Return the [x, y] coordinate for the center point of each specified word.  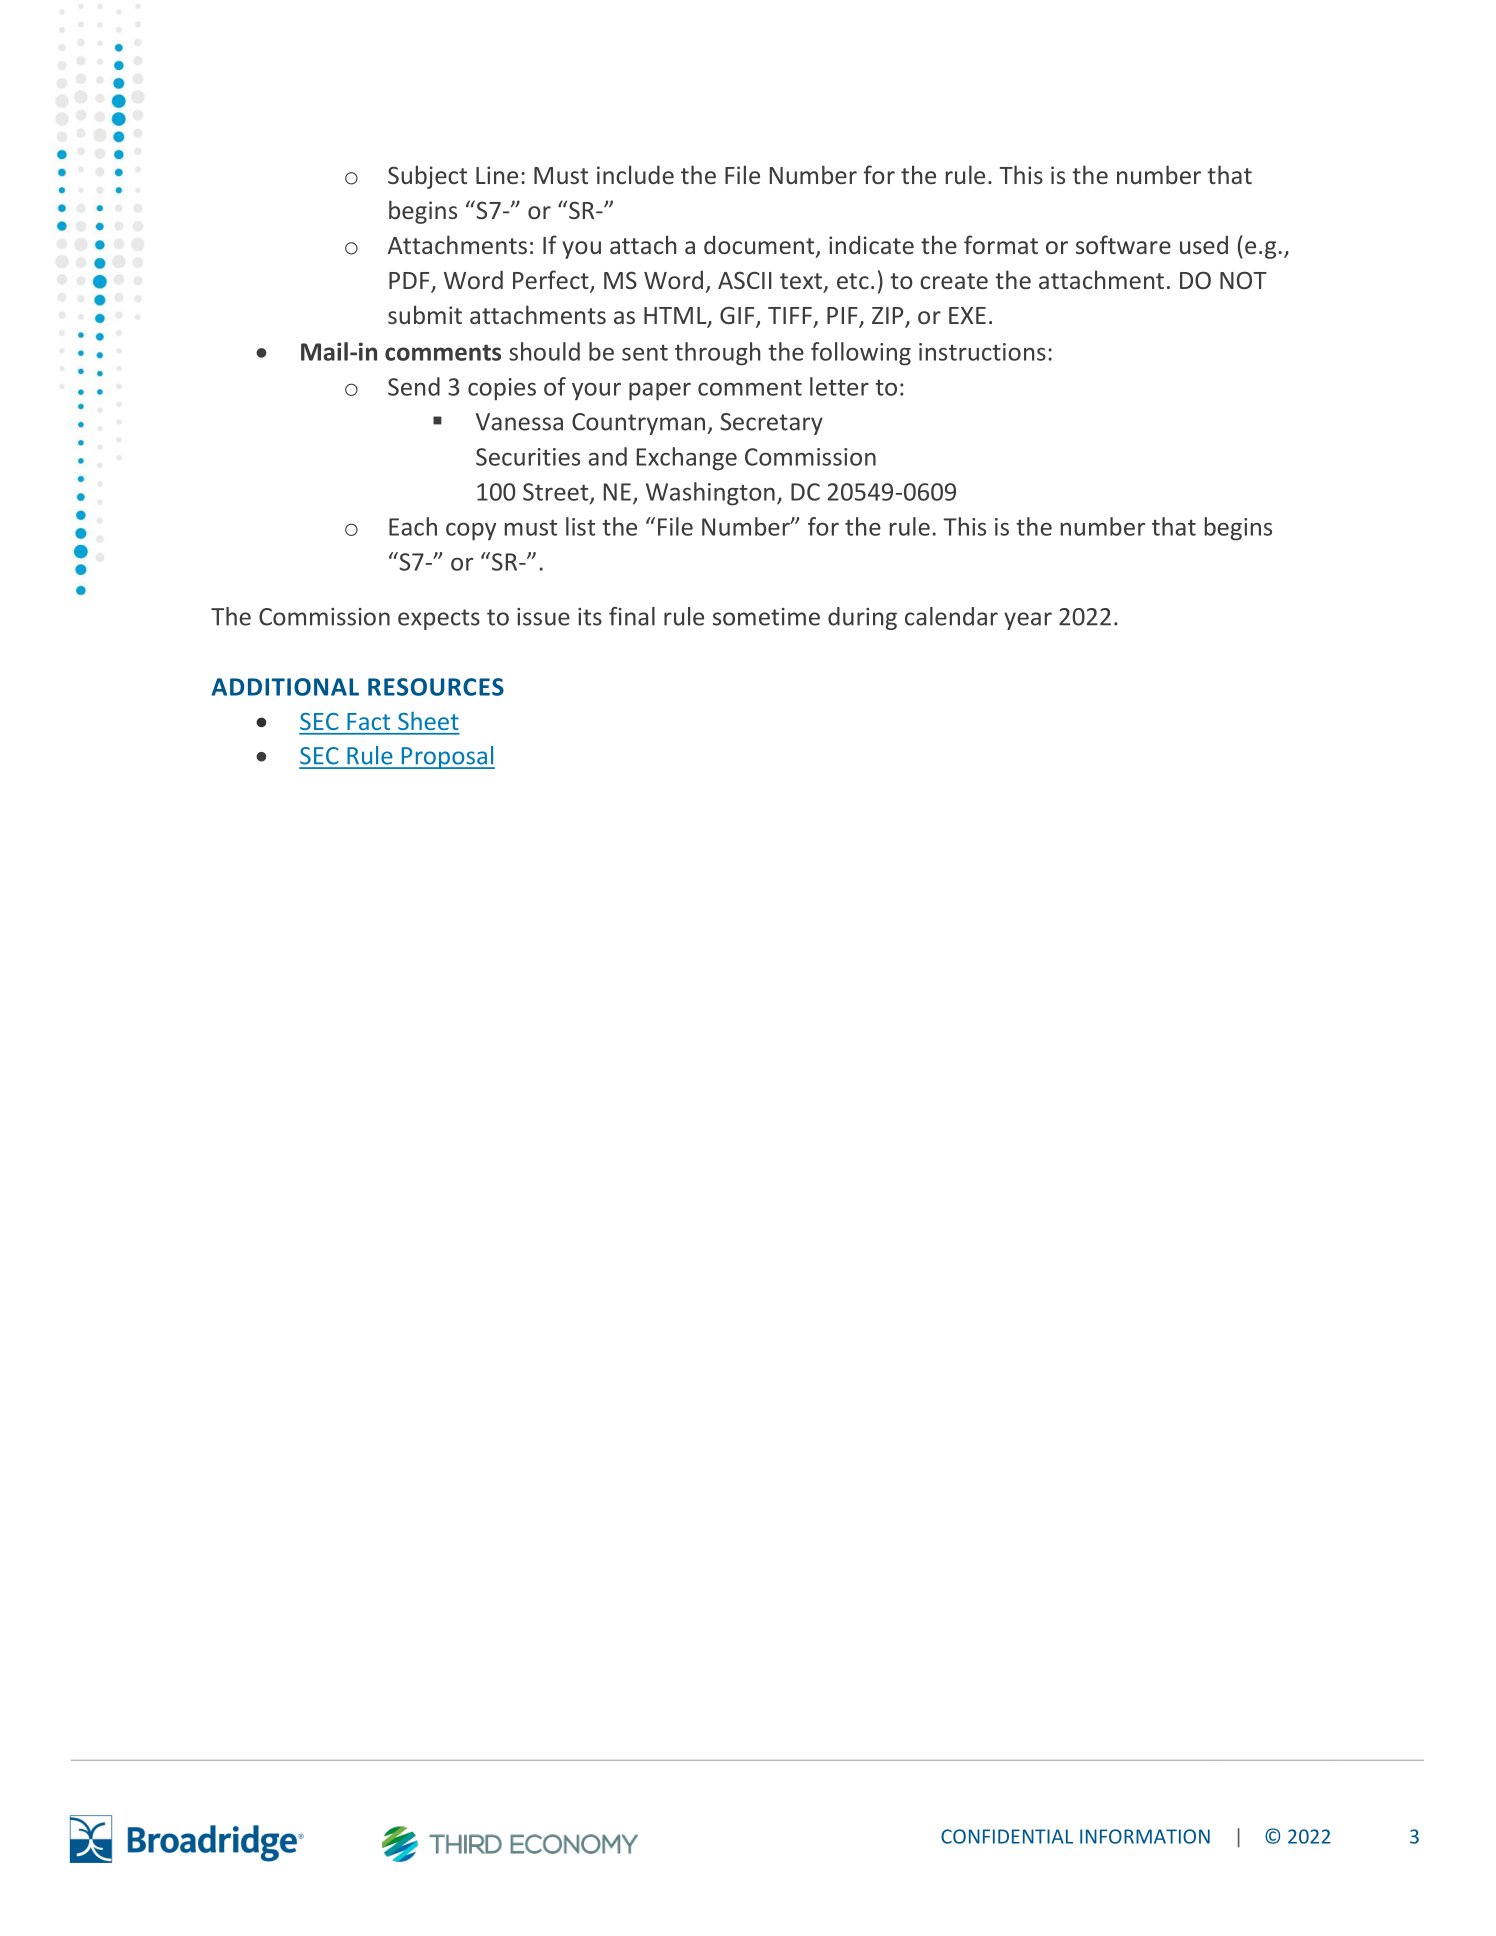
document [760, 246]
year [1028, 621]
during [862, 618]
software [1123, 244]
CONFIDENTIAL [1007, 1836]
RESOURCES [436, 687]
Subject [427, 177]
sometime [766, 617]
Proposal [447, 757]
